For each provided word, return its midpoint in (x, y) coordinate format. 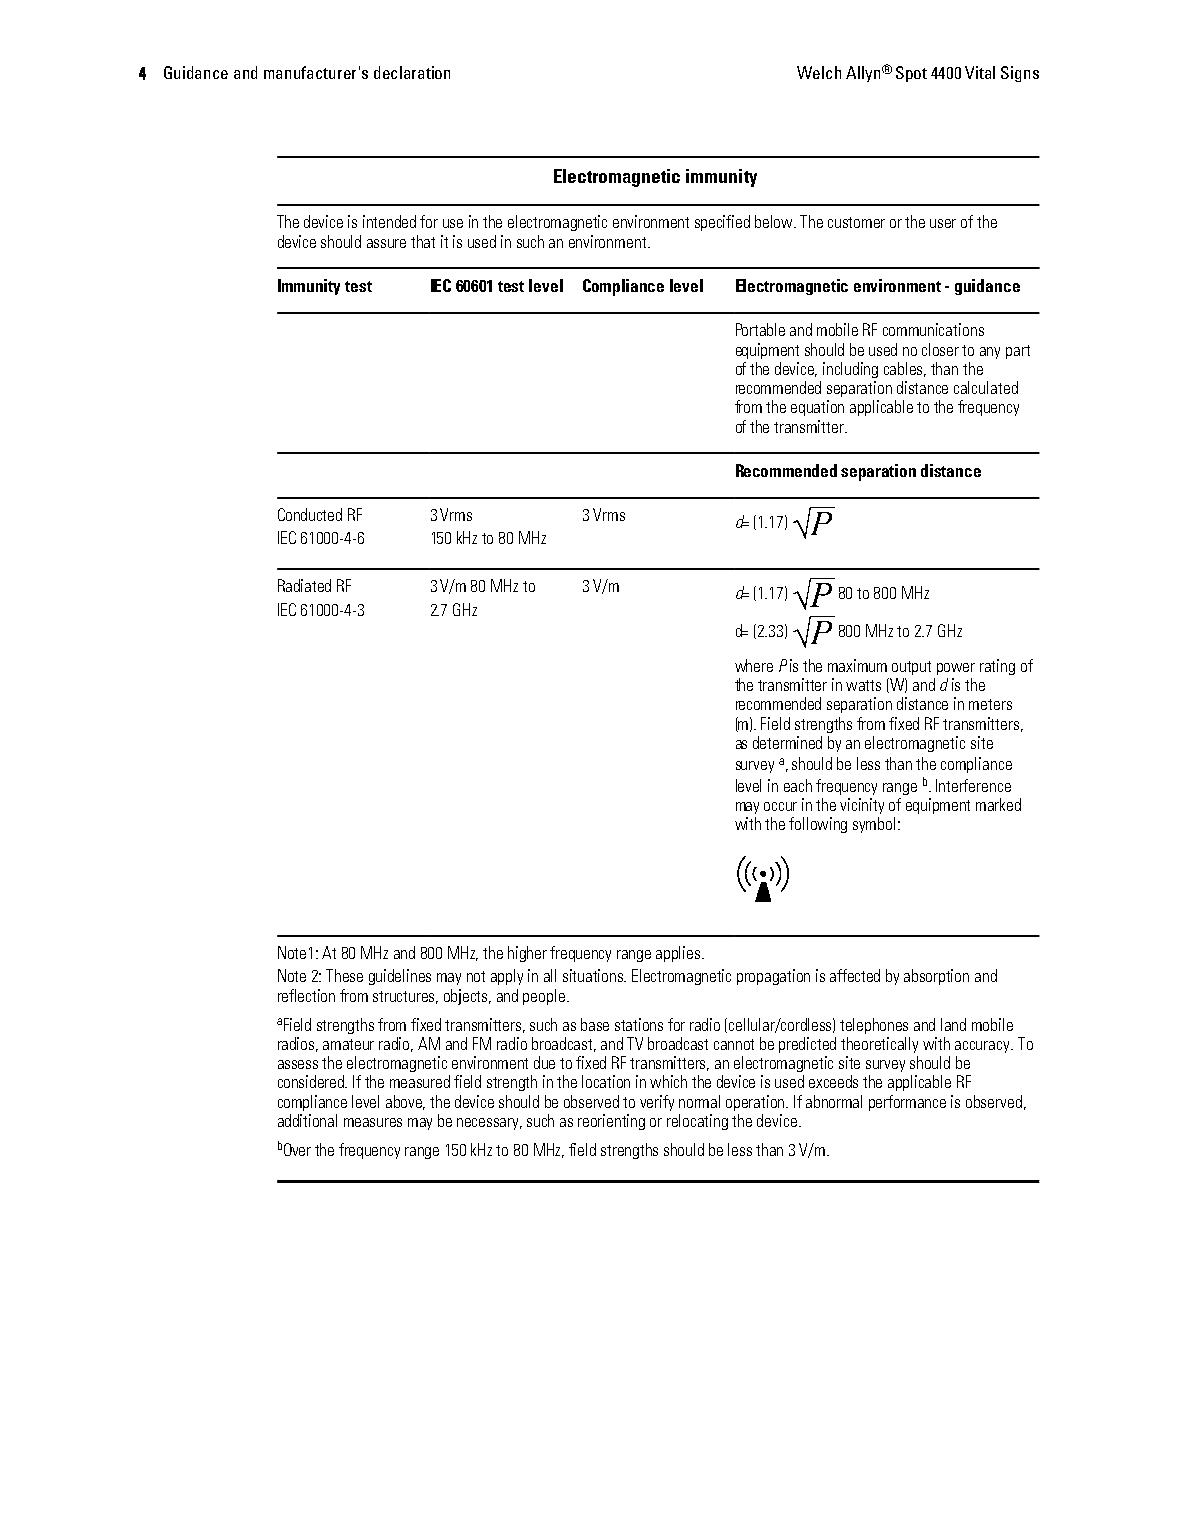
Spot (911, 74)
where (754, 665)
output (911, 668)
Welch (819, 72)
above (405, 1102)
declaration (412, 72)
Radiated (304, 585)
